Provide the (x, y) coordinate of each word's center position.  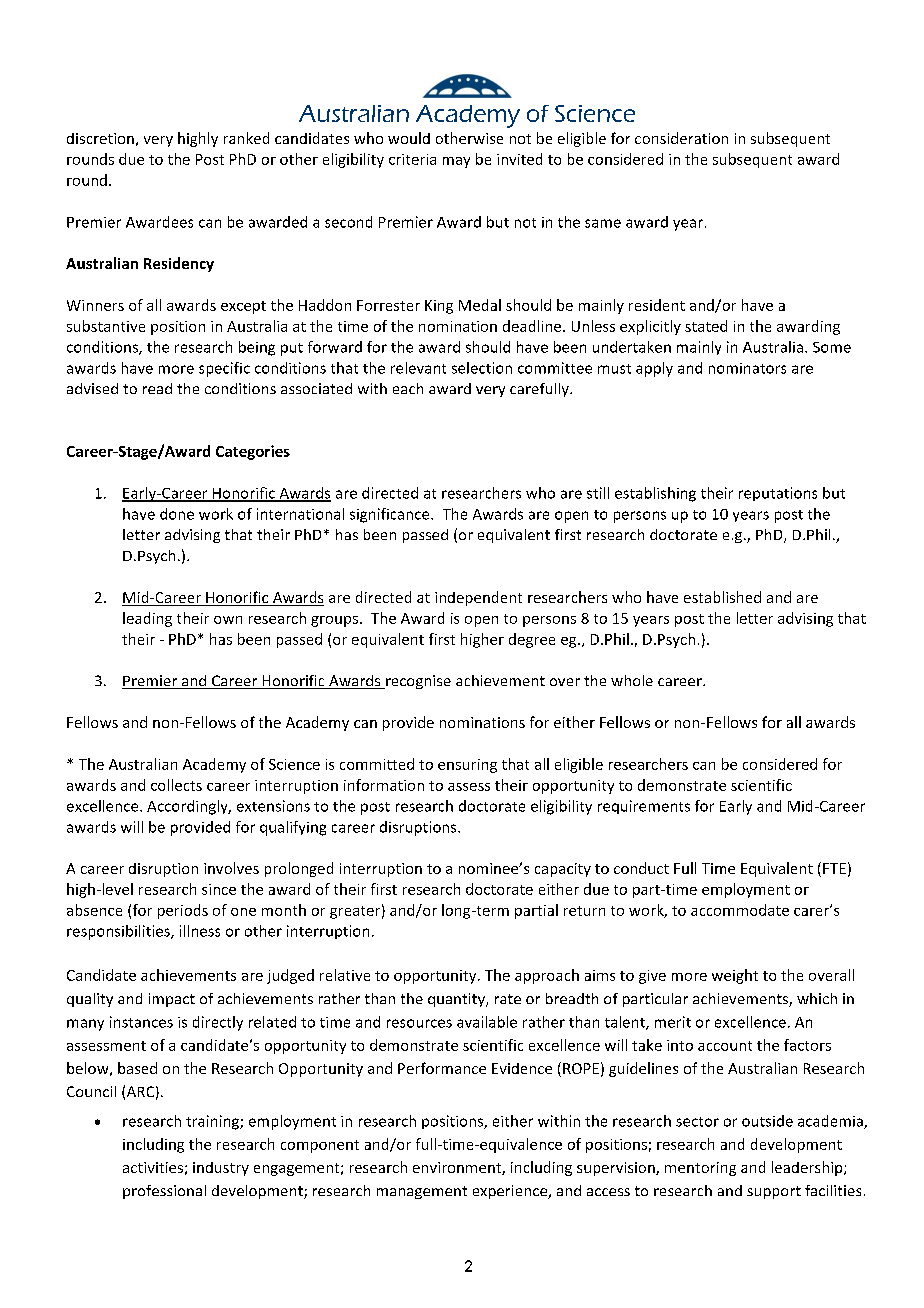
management (422, 1192)
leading (147, 619)
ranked (246, 138)
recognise (417, 682)
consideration (681, 138)
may (456, 162)
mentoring (700, 1169)
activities (153, 1167)
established (722, 597)
